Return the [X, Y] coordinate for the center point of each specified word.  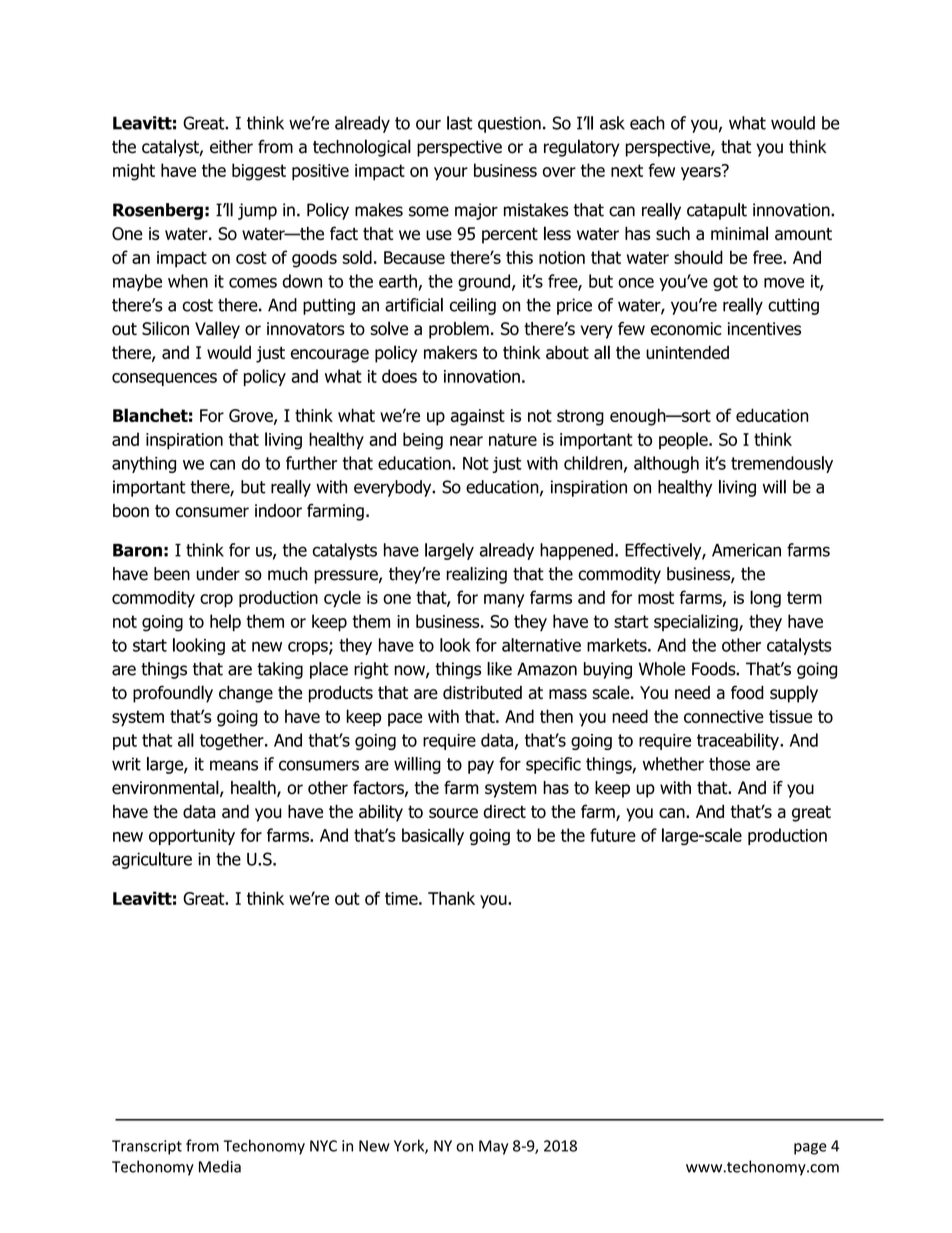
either [231, 147]
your [451, 174]
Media [220, 1166]
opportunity [192, 837]
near [466, 441]
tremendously [782, 464]
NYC [323, 1146]
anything [144, 464]
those [729, 764]
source [453, 813]
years [702, 173]
